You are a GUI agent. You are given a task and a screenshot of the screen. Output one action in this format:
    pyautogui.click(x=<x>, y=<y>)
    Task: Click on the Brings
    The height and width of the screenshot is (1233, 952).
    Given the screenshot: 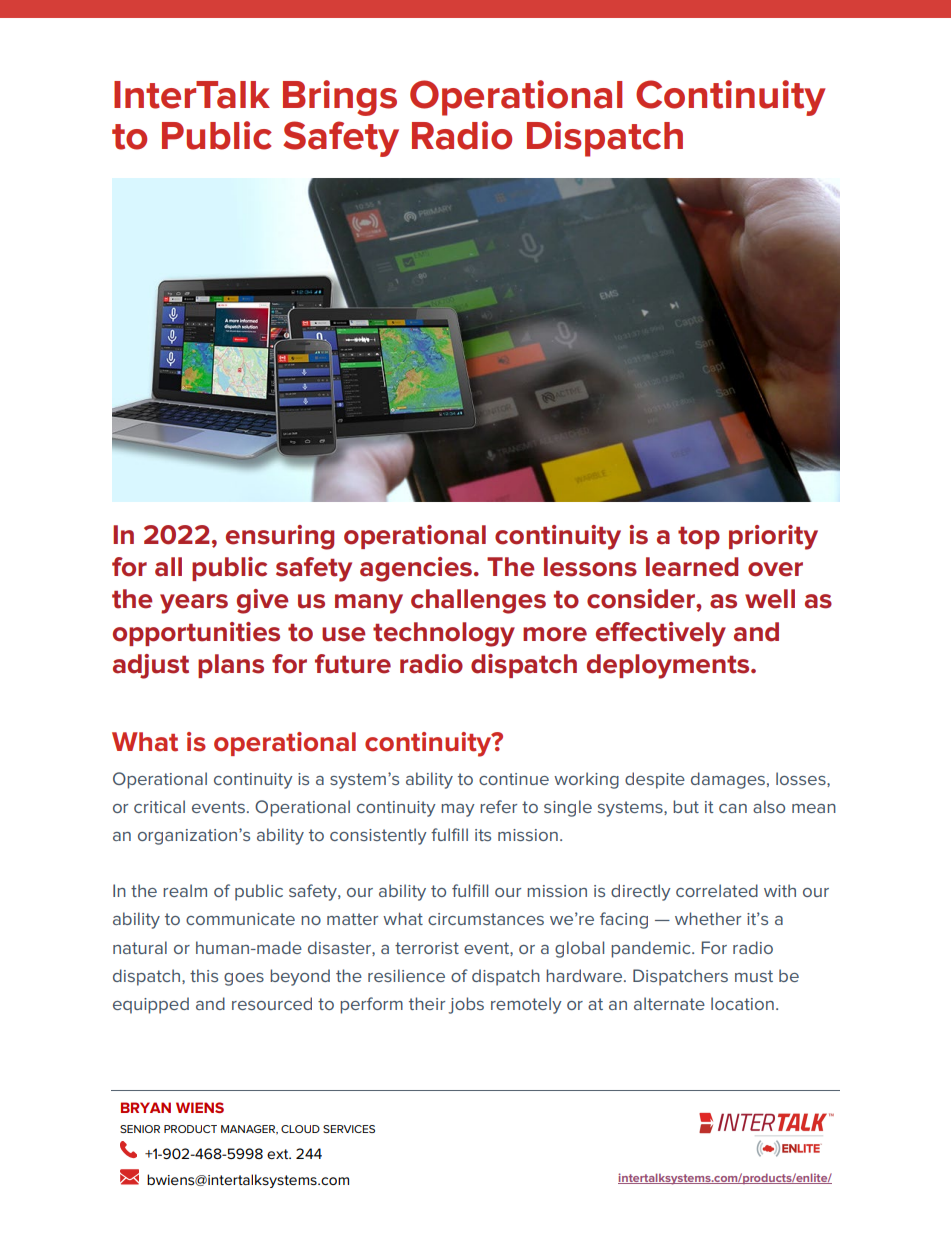 What is the action you would take?
    pyautogui.click(x=340, y=98)
